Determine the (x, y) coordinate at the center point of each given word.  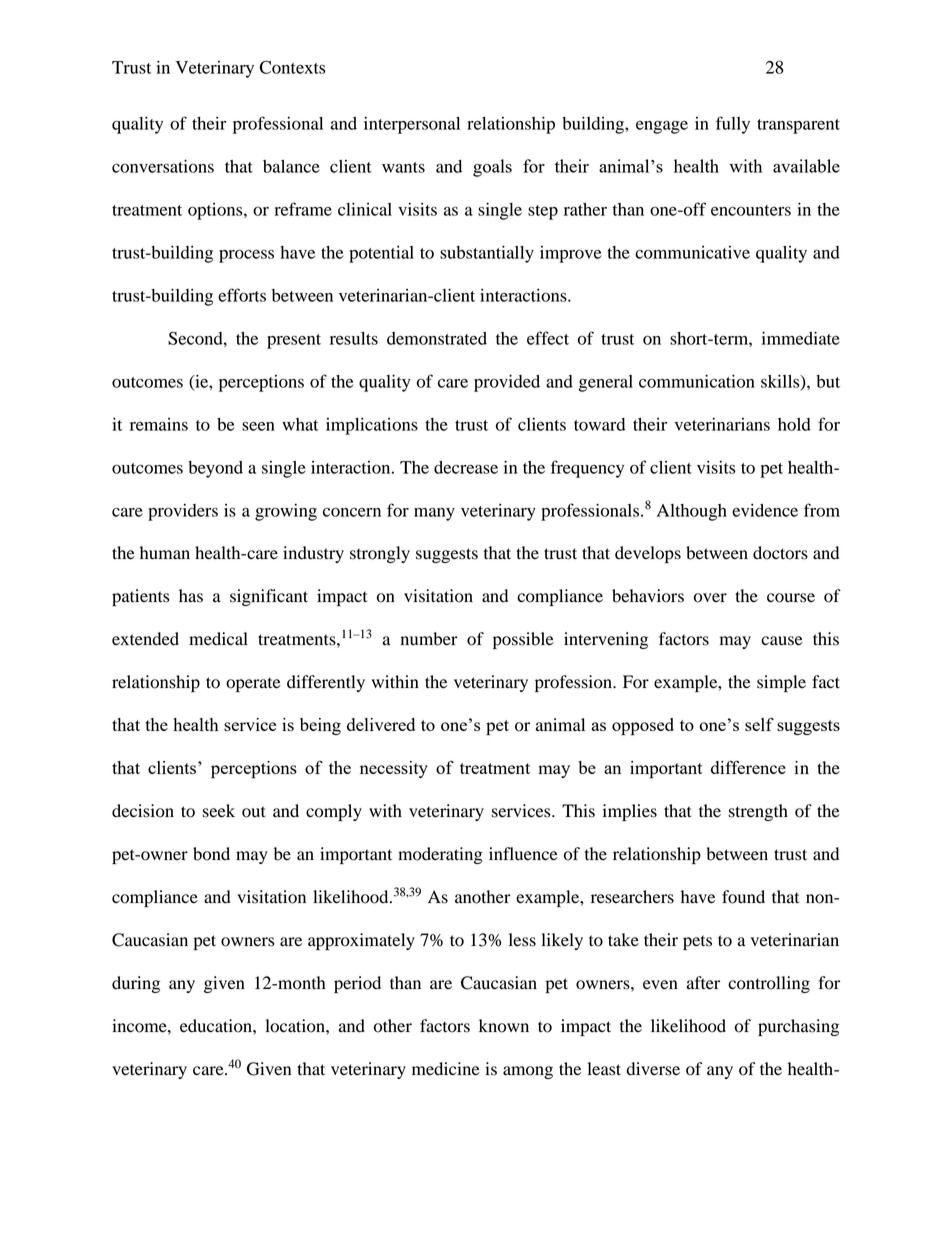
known (504, 1026)
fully (733, 125)
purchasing (798, 1027)
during (136, 984)
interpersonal (412, 125)
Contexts (292, 67)
